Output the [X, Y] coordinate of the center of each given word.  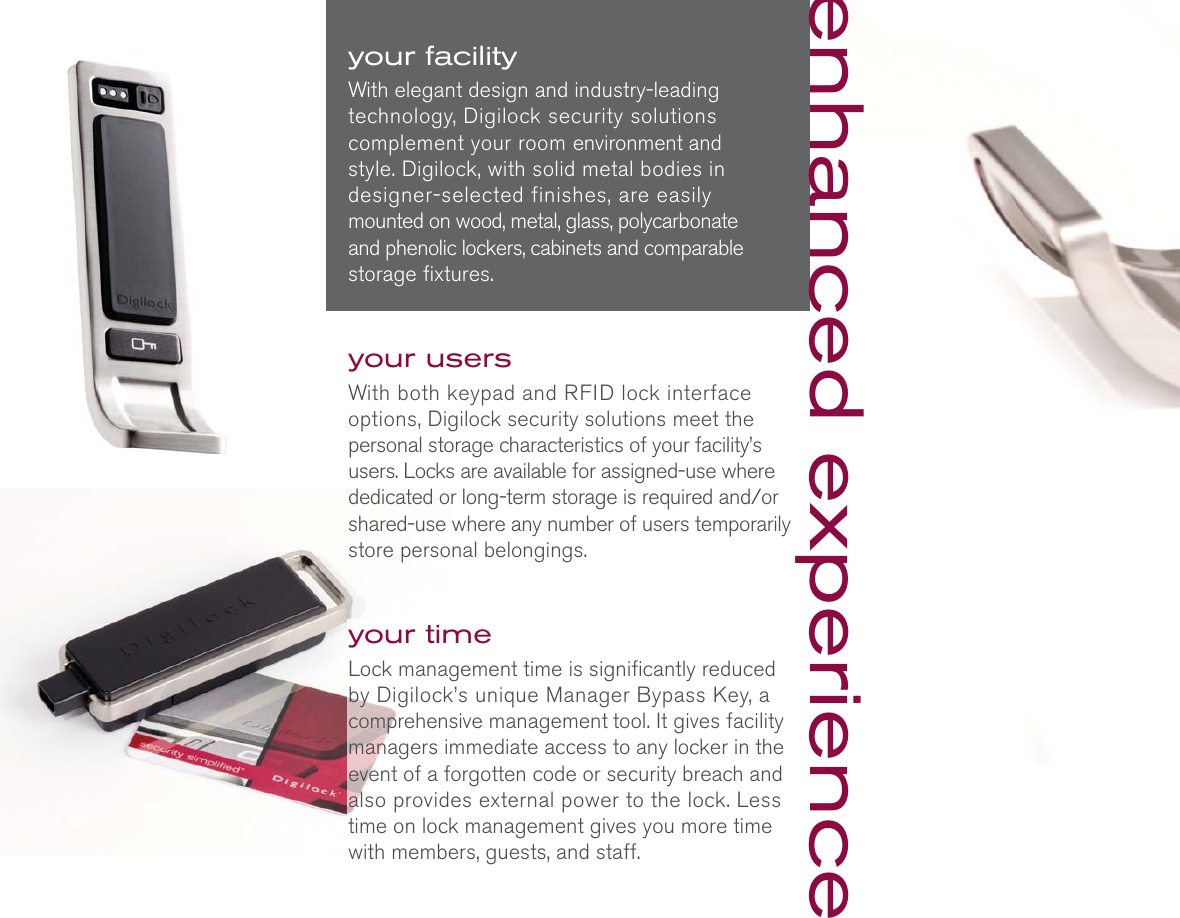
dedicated [390, 496]
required [677, 499]
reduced [738, 668]
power [590, 804]
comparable [694, 250]
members [434, 851]
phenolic [421, 250]
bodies [671, 168]
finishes [568, 194]
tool [629, 720]
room [541, 144]
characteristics [561, 444]
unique [507, 697]
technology [401, 118]
